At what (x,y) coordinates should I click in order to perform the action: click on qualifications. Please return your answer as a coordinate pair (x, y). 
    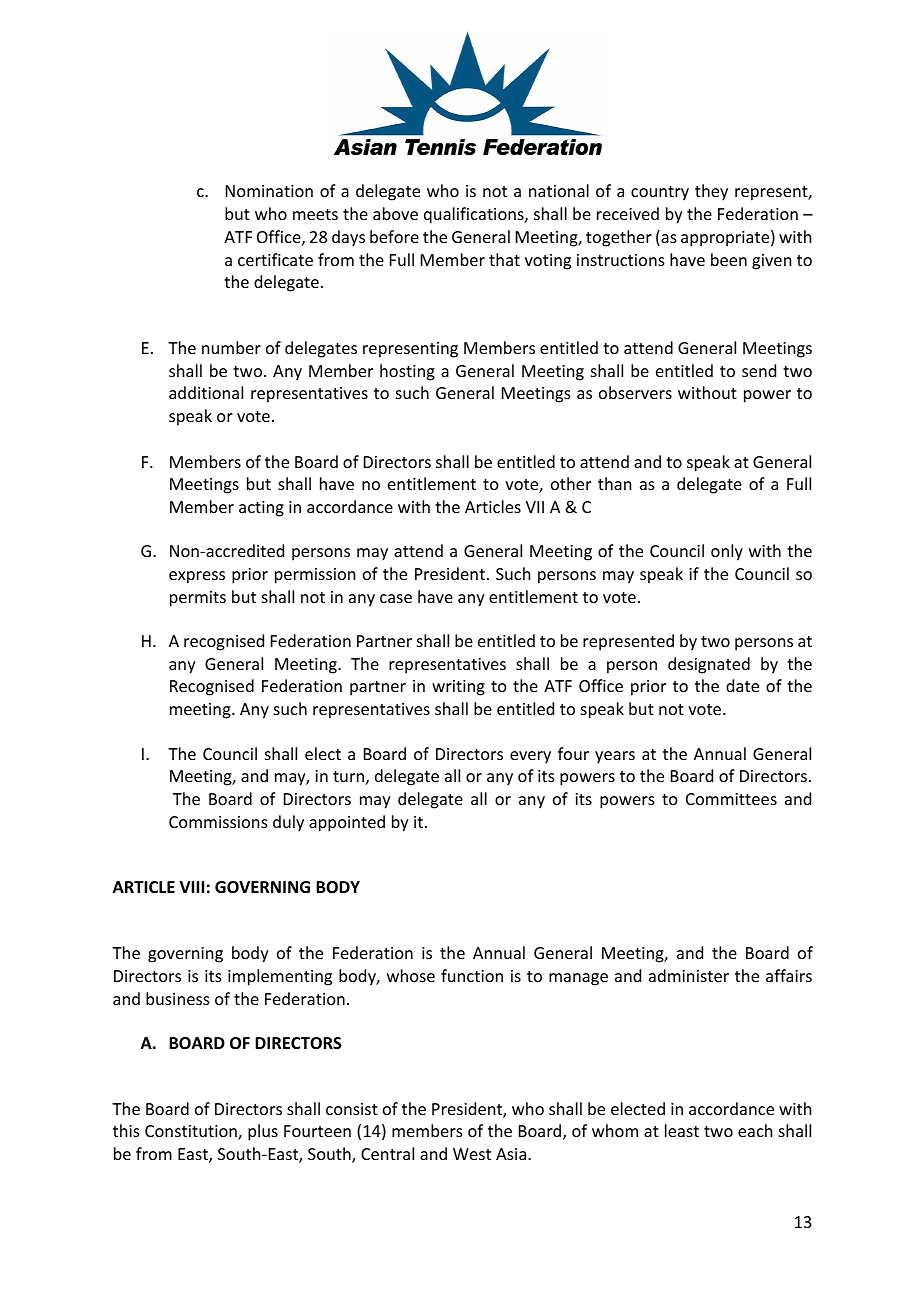
    Looking at the image, I should click on (475, 215).
